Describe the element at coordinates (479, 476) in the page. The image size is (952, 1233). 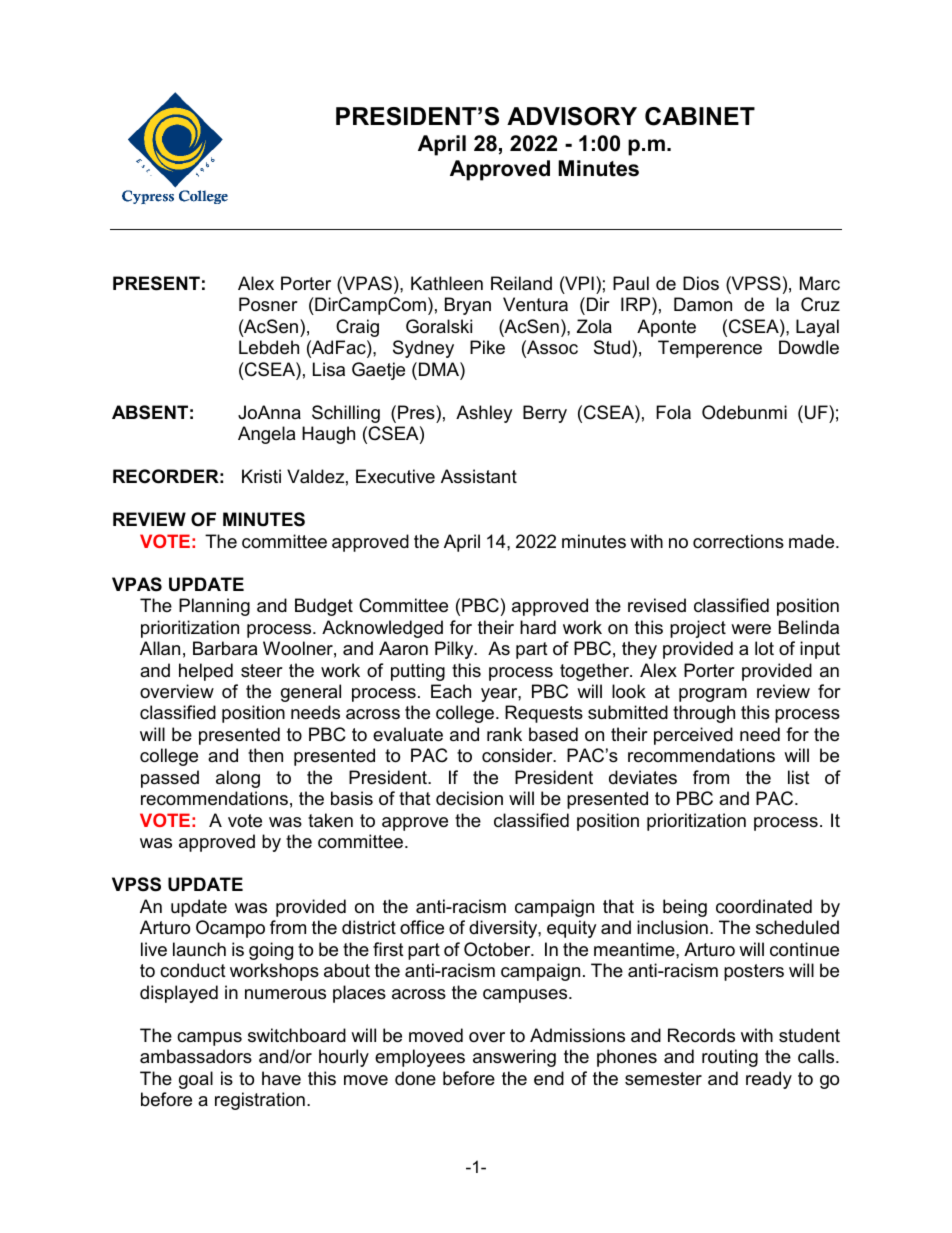
I see `Assistant` at that location.
